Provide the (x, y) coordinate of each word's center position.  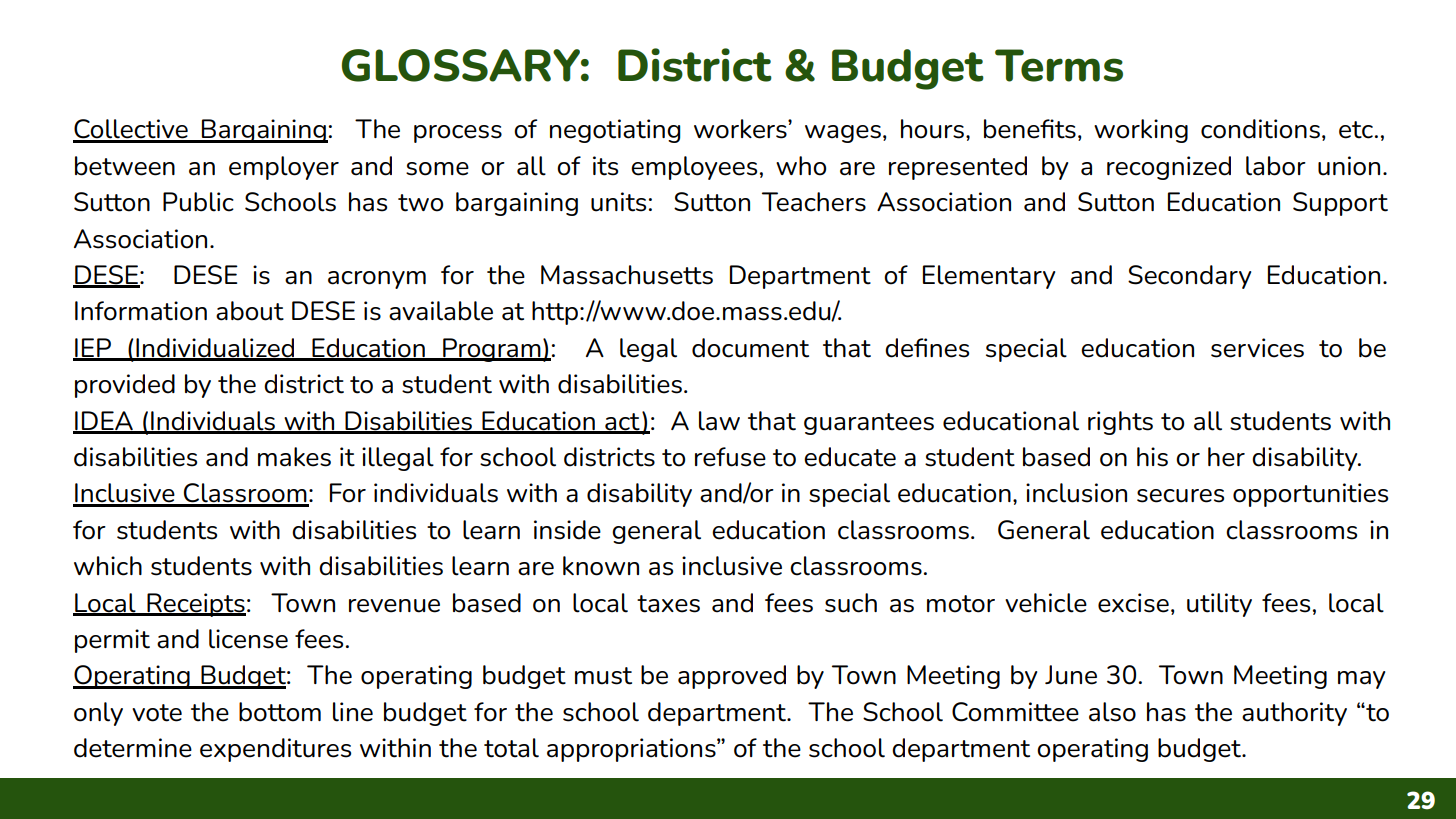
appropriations (632, 750)
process (458, 134)
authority (1294, 714)
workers (741, 129)
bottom (280, 712)
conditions (1260, 129)
